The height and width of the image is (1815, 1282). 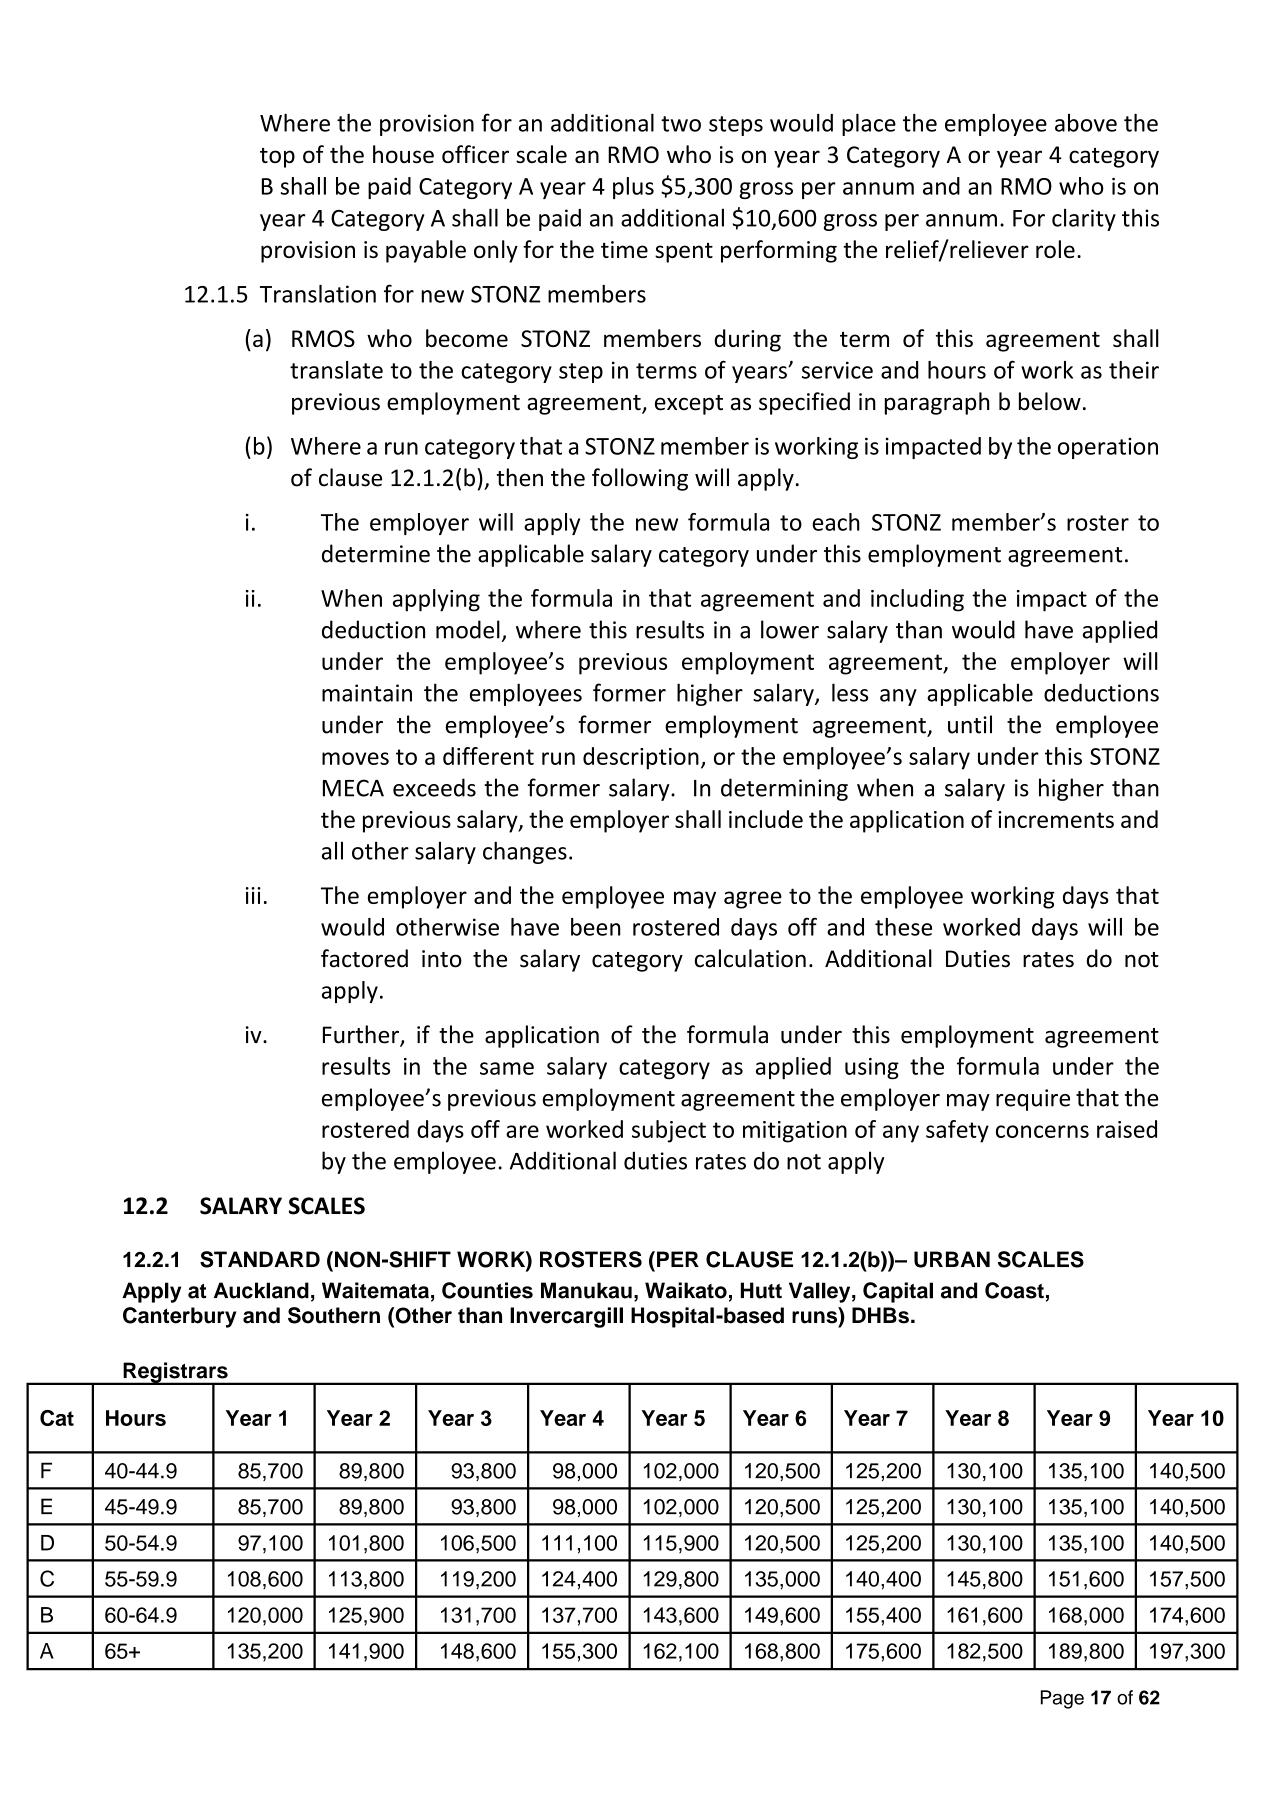 I want to click on plus, so click(x=633, y=188).
